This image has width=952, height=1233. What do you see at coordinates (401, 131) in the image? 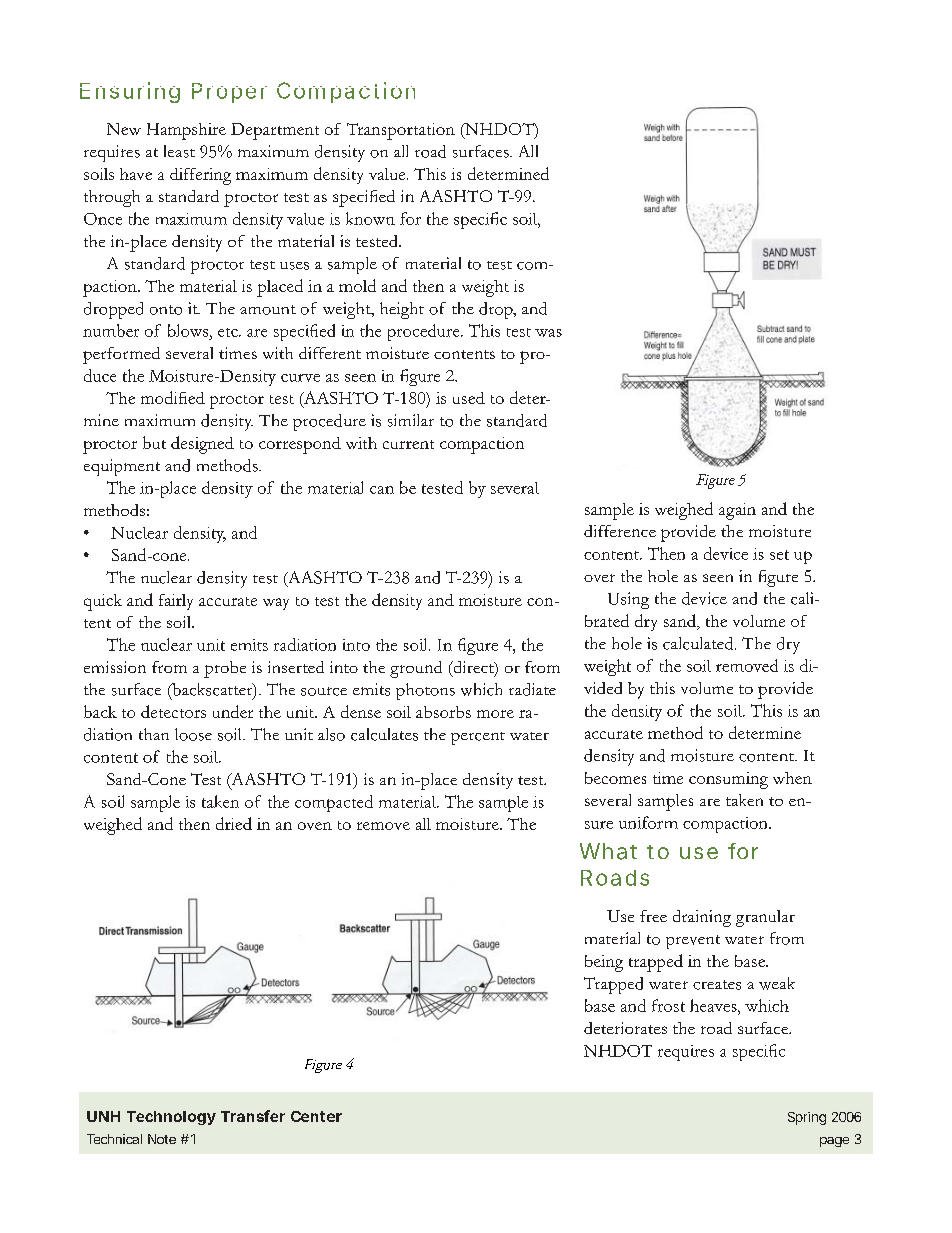
I see `Transportation` at bounding box center [401, 131].
